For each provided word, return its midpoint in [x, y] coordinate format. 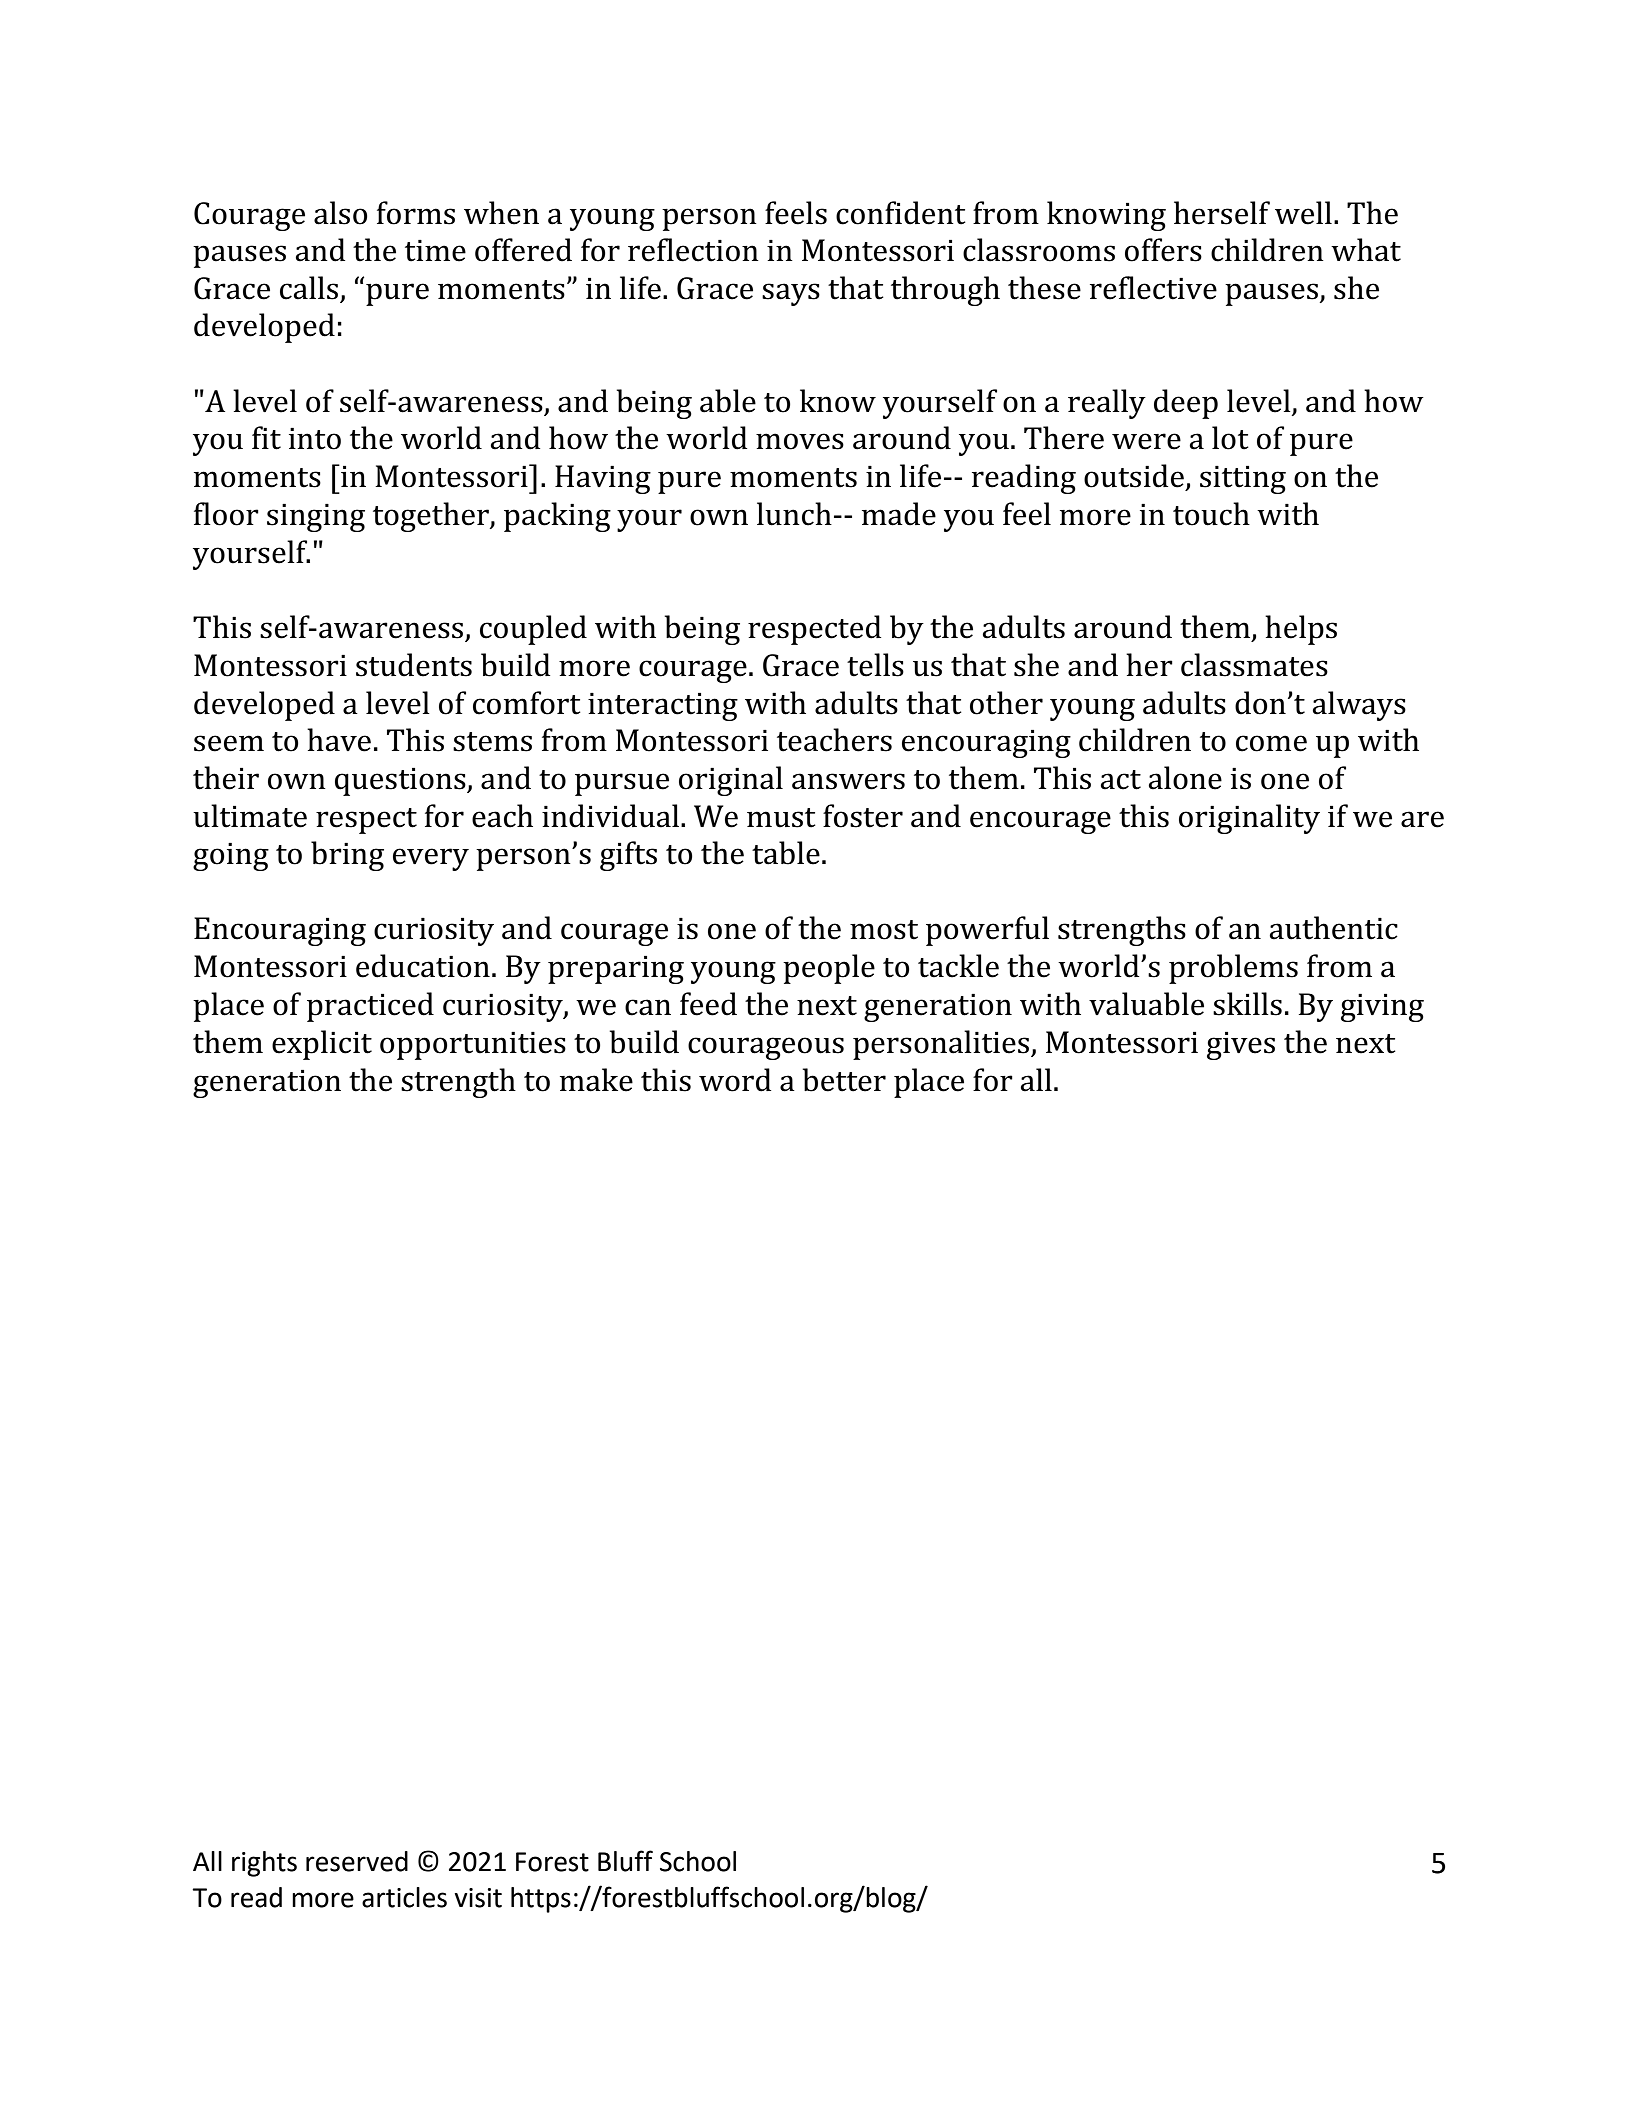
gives [1241, 1046]
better [844, 1080]
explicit [322, 1045]
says [791, 294]
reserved [357, 1861]
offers [1163, 250]
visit [478, 1898]
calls [310, 289]
